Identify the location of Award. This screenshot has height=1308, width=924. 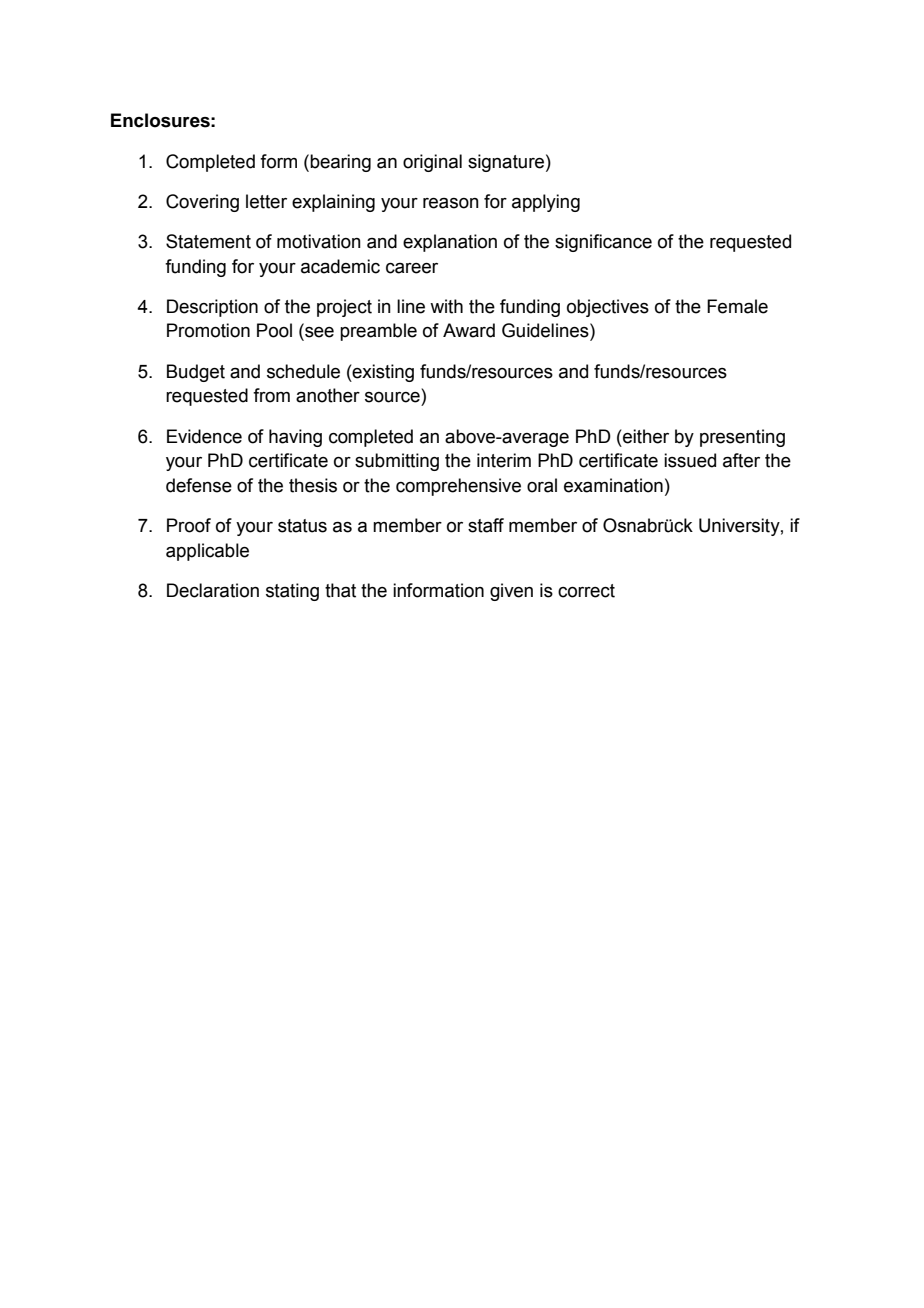
(469, 330).
